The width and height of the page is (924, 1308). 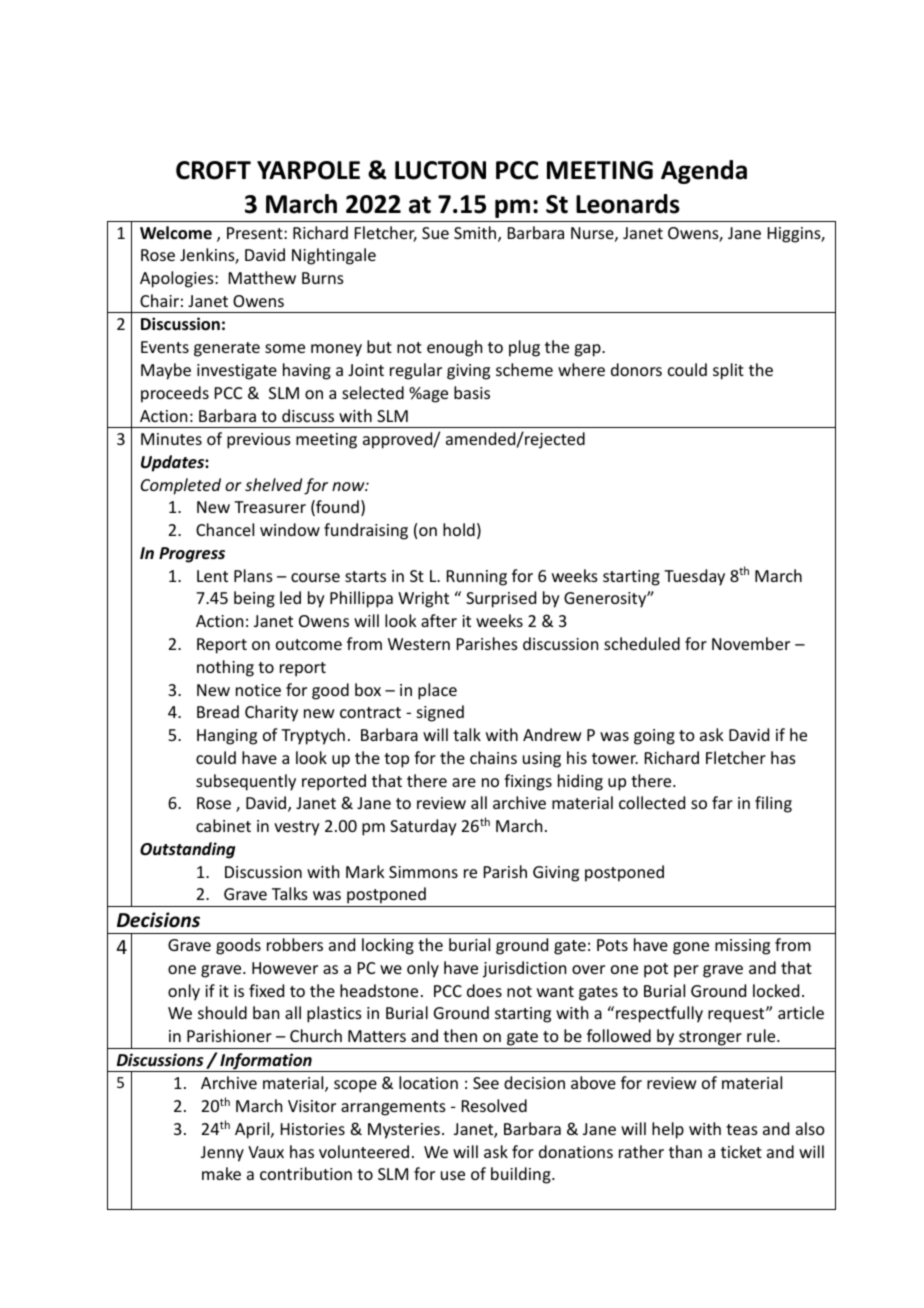 What do you see at coordinates (728, 371) in the page?
I see `split` at bounding box center [728, 371].
